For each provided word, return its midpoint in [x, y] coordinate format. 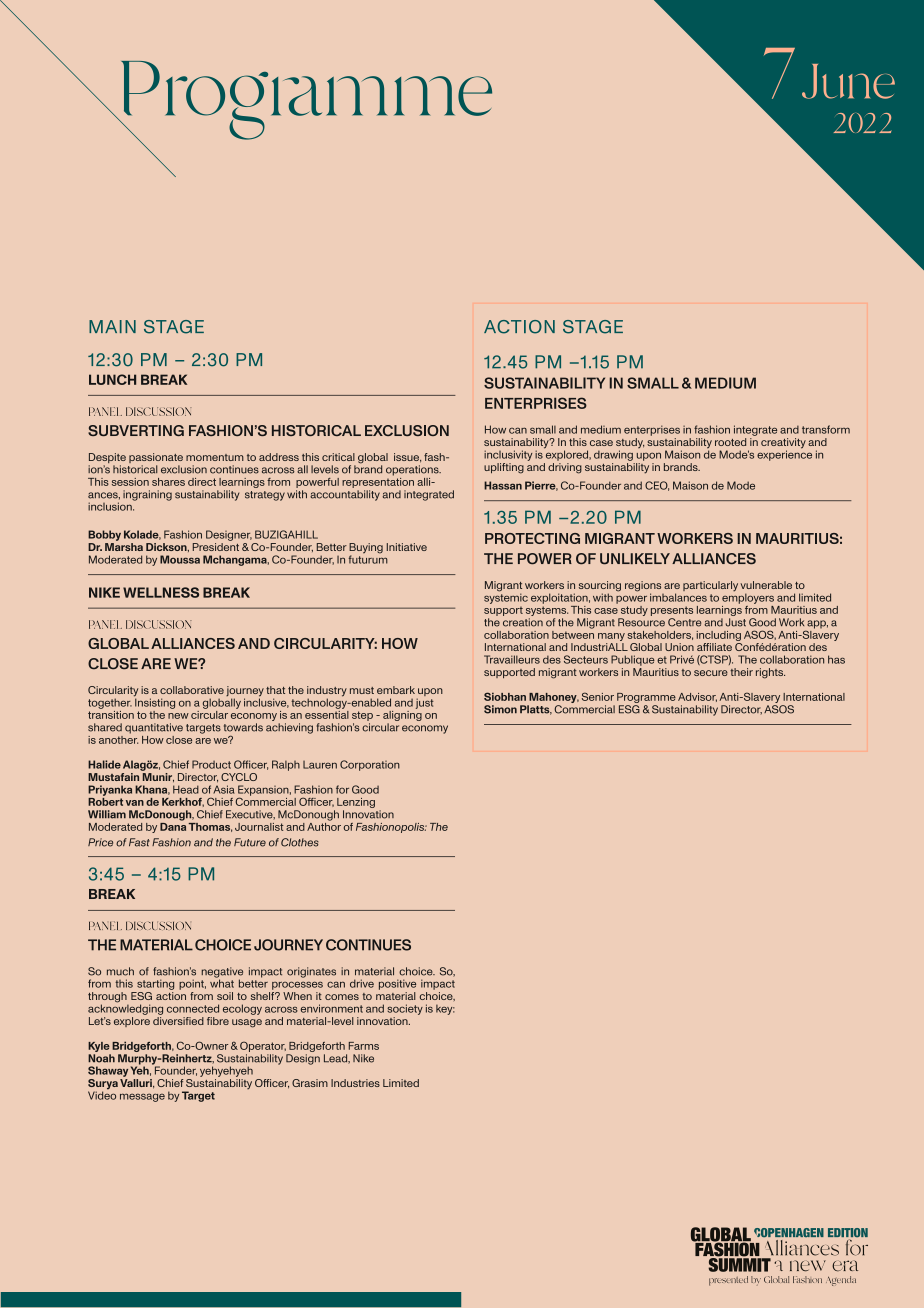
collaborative [192, 690]
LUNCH [112, 379]
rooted [730, 442]
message [142, 1097]
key [445, 1010]
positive [397, 984]
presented [728, 1281]
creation [523, 622]
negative [222, 973]
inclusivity [508, 455]
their [741, 672]
